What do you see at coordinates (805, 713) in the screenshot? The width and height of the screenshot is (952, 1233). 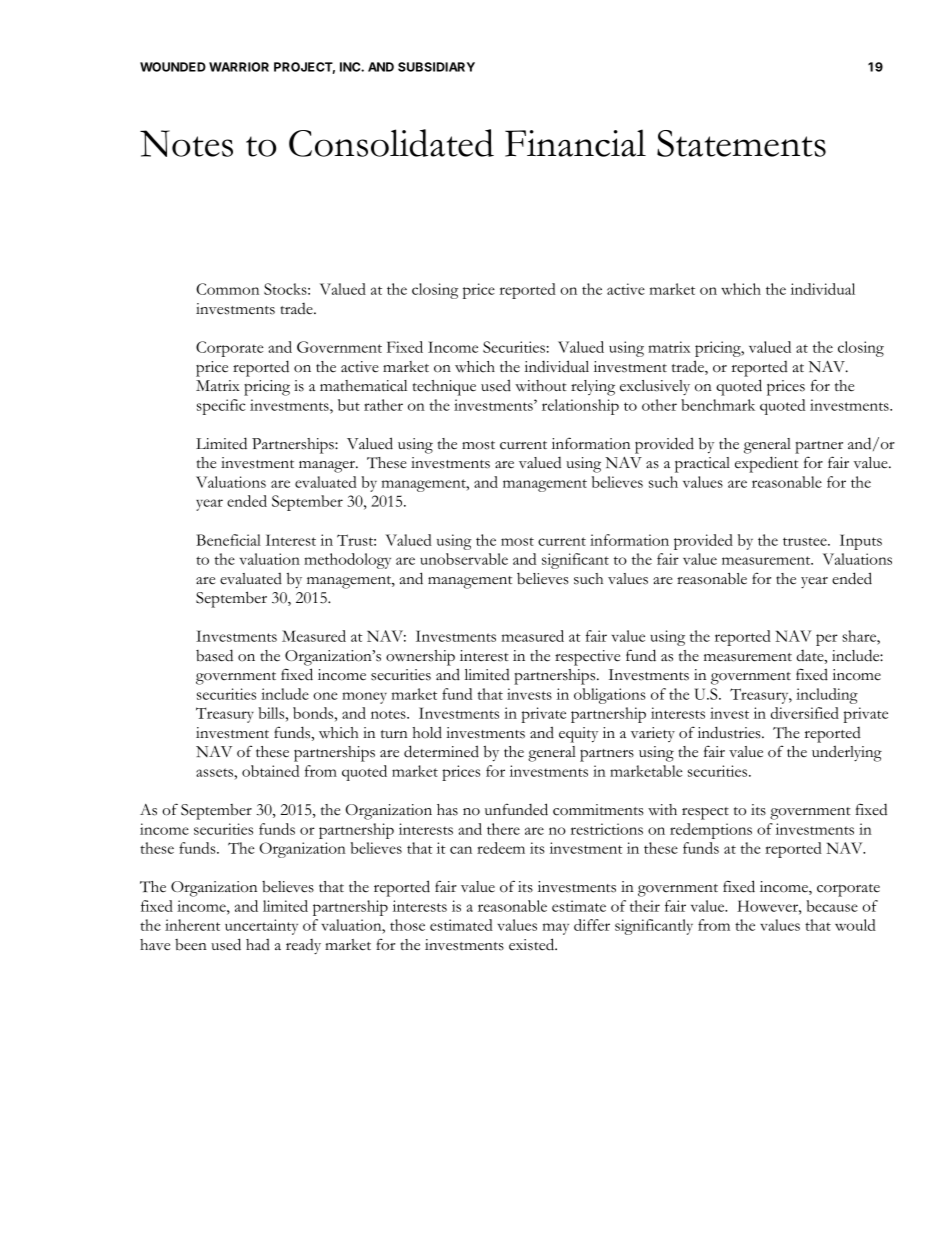 I see `diversified` at bounding box center [805, 713].
